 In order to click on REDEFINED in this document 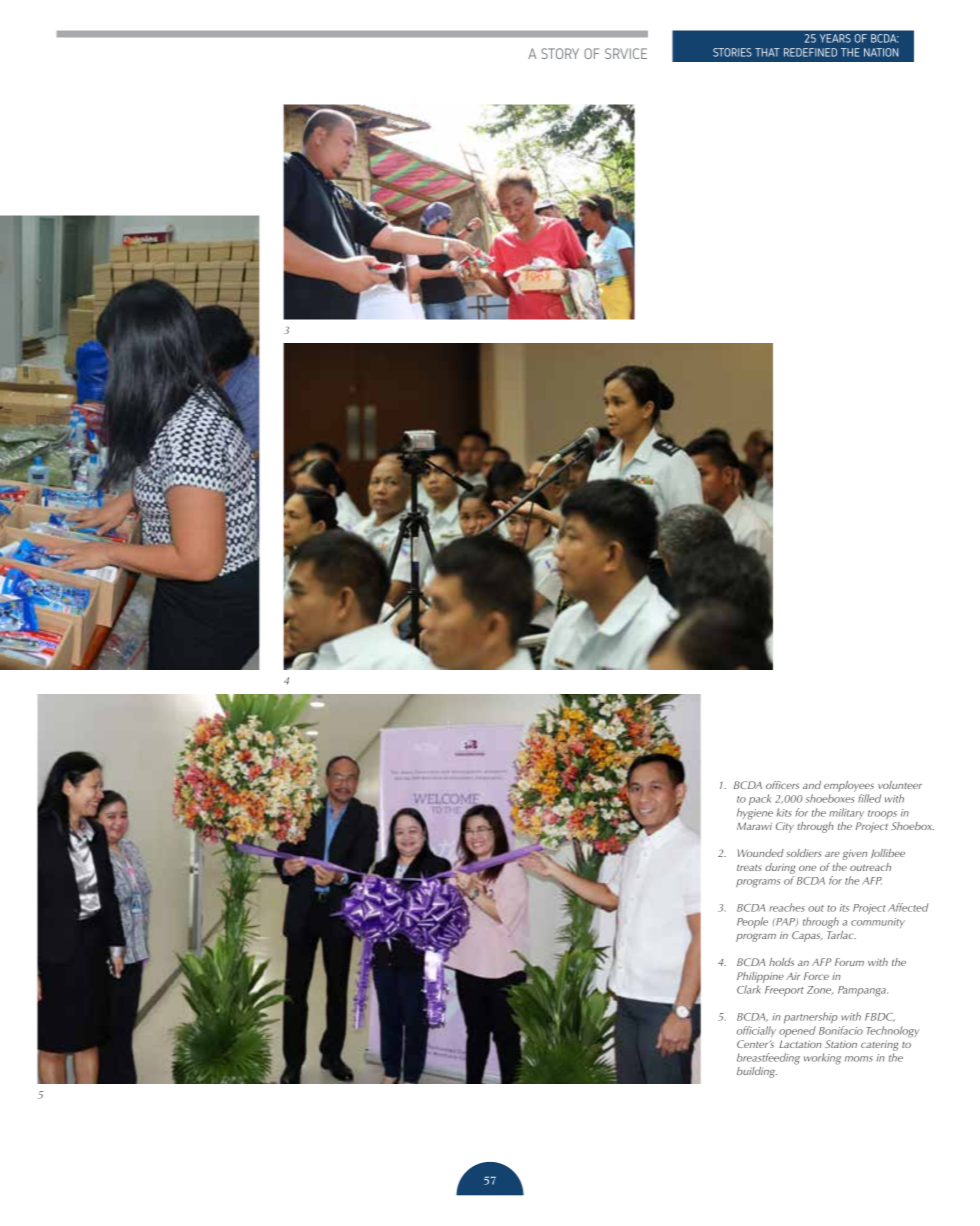, I will do `click(810, 52)`.
